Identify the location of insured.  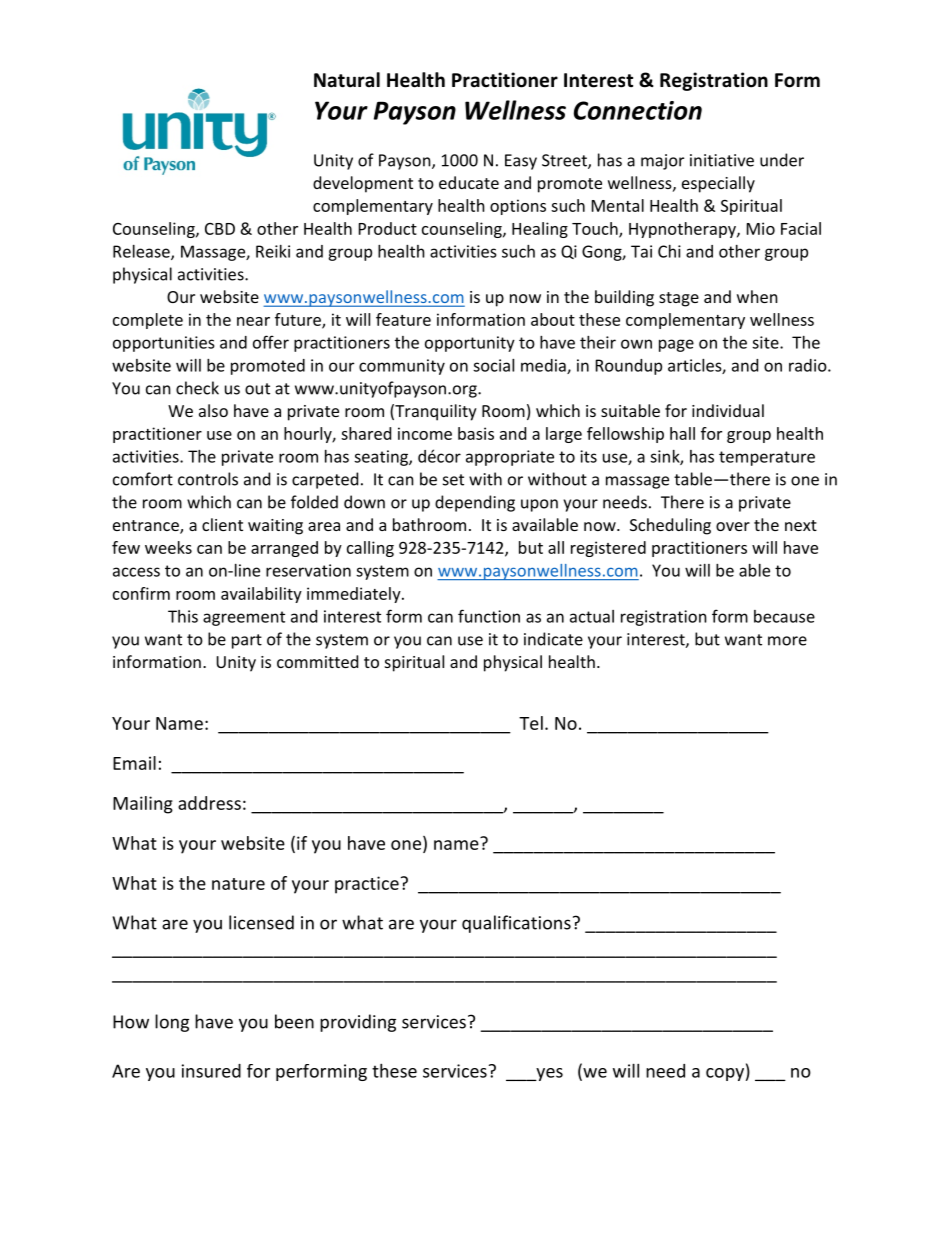
(211, 1071).
